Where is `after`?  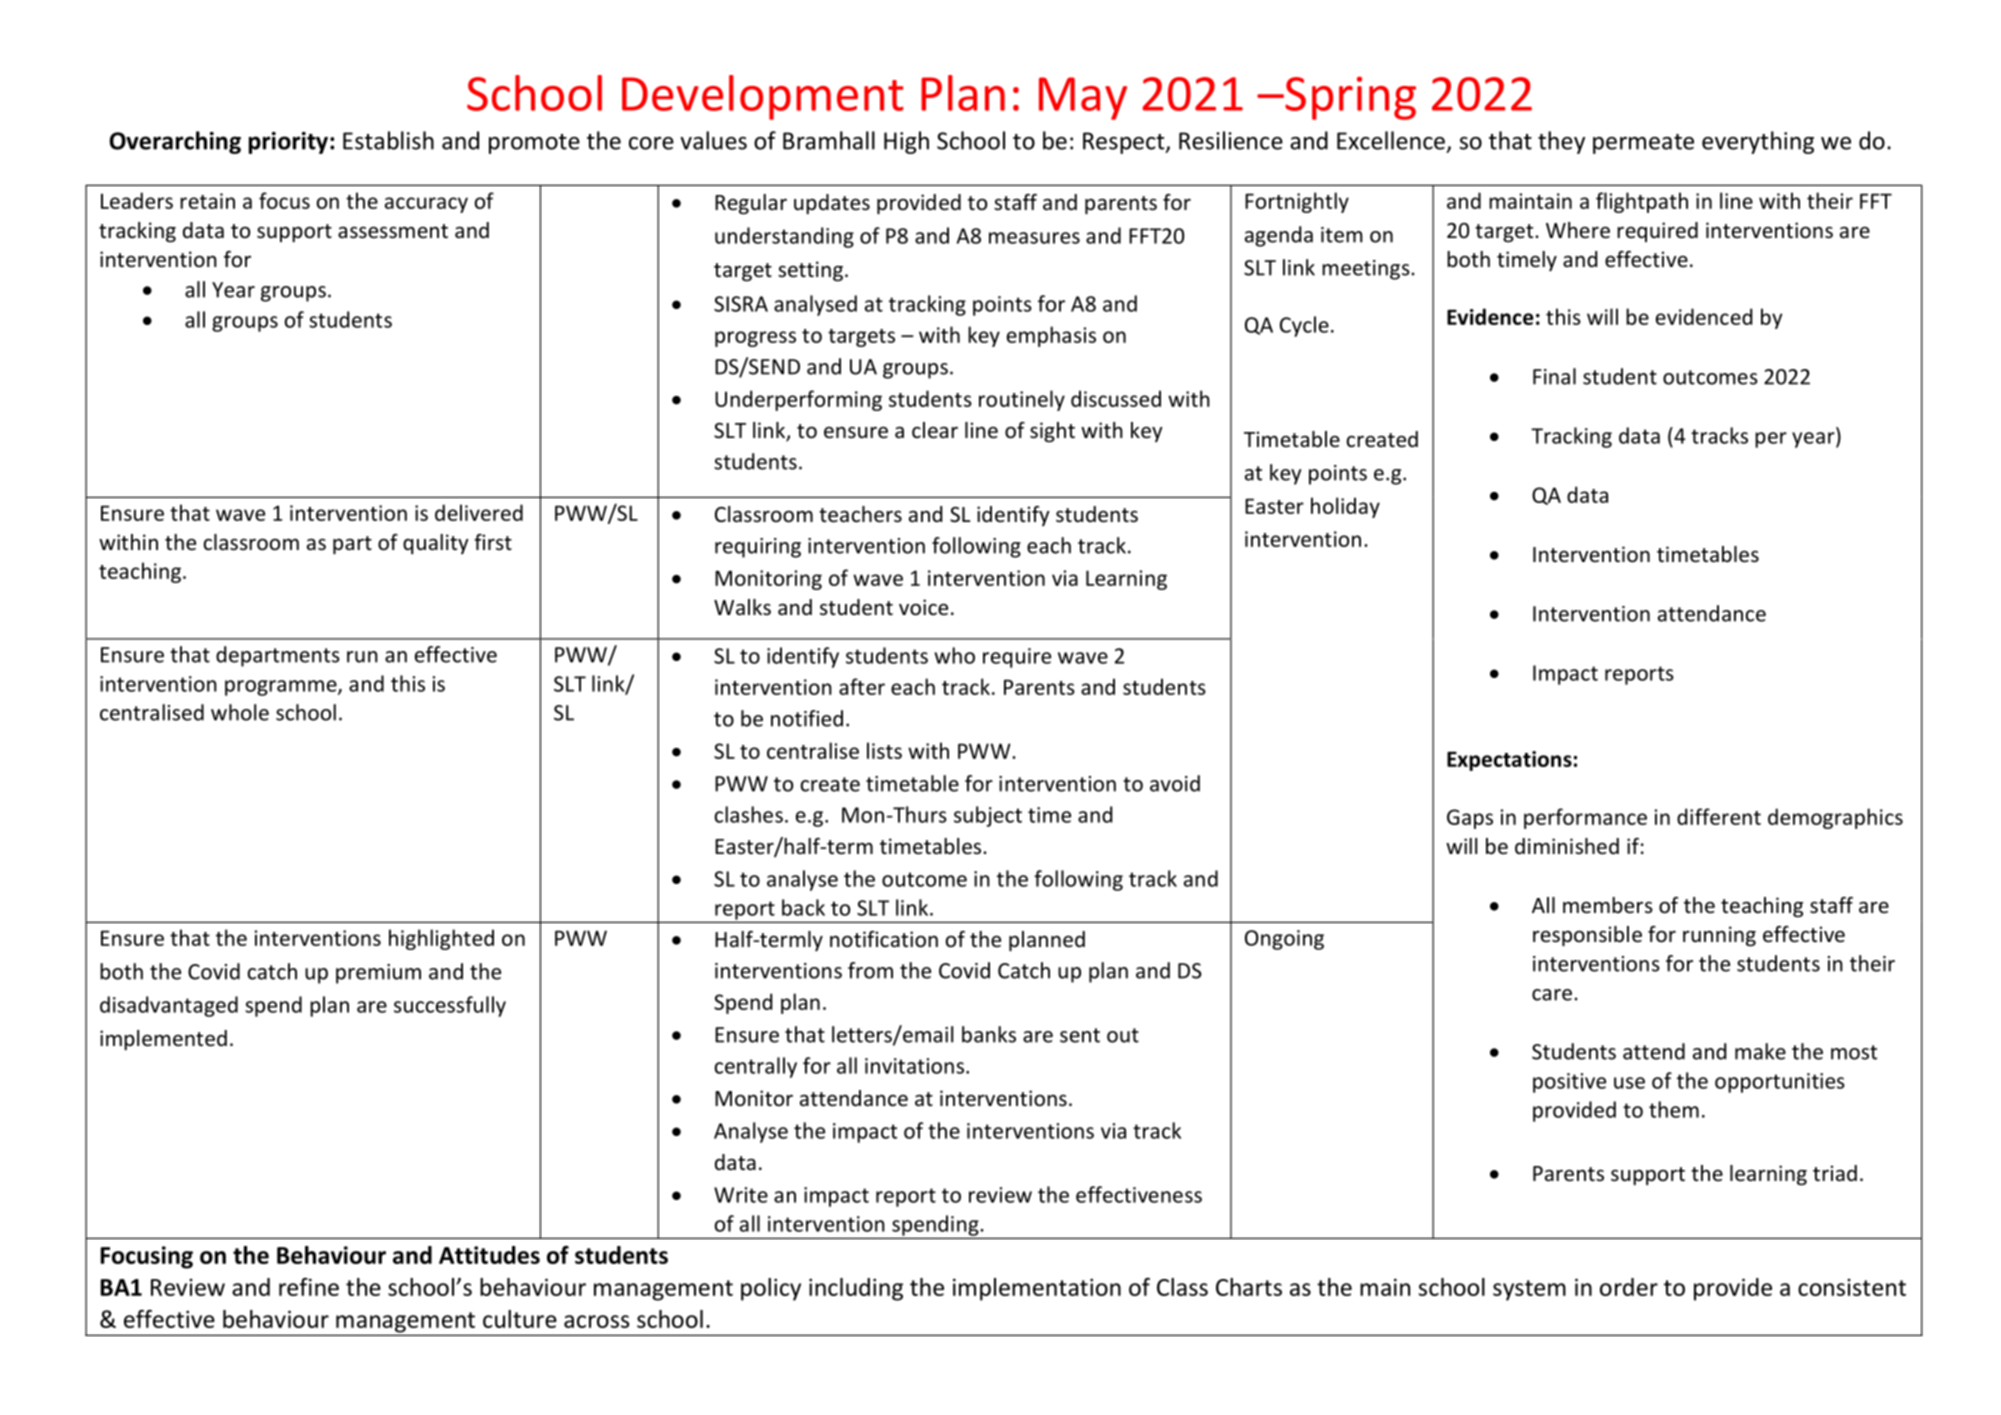 after is located at coordinates (862, 686).
